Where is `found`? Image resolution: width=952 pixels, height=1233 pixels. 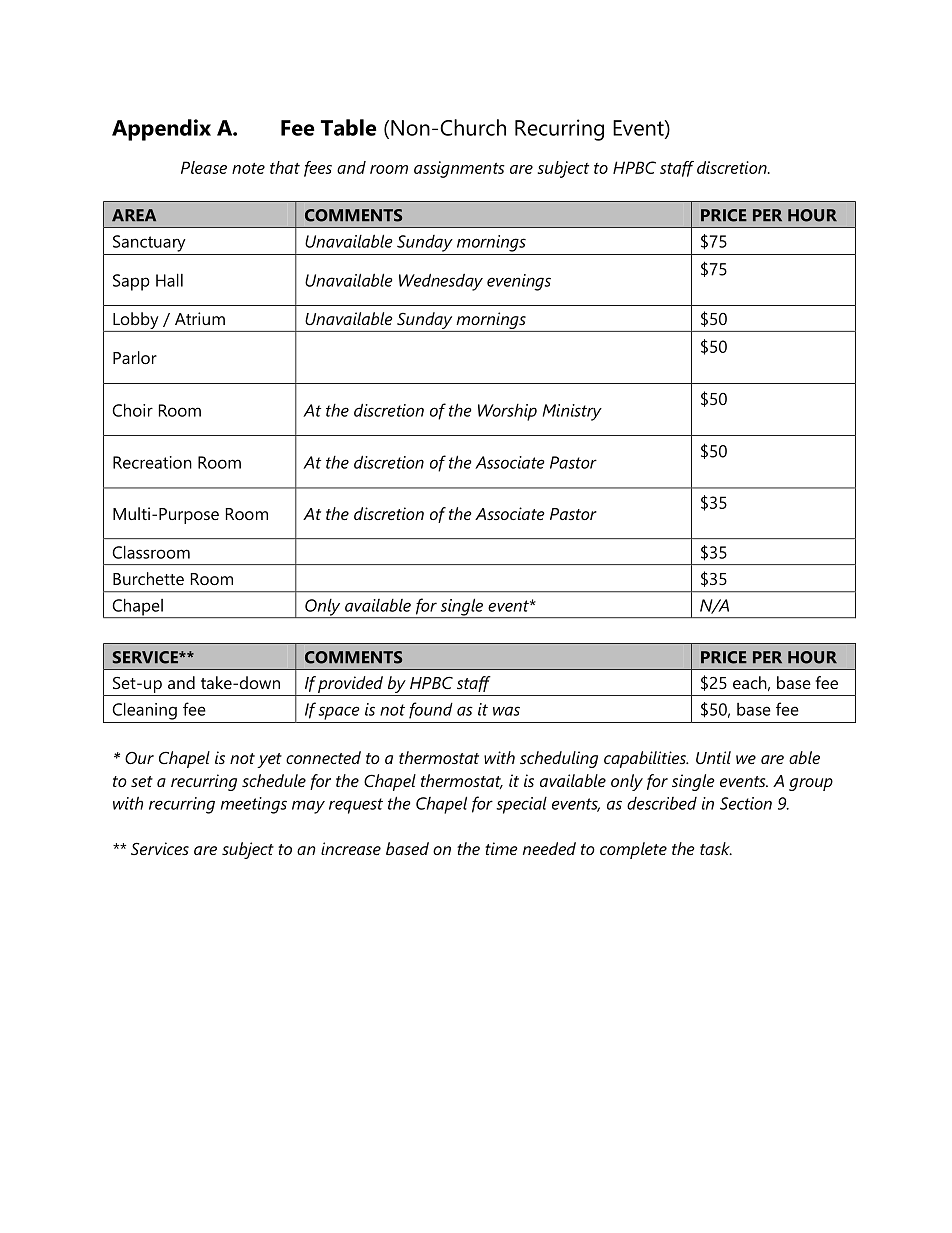
found is located at coordinates (431, 710).
